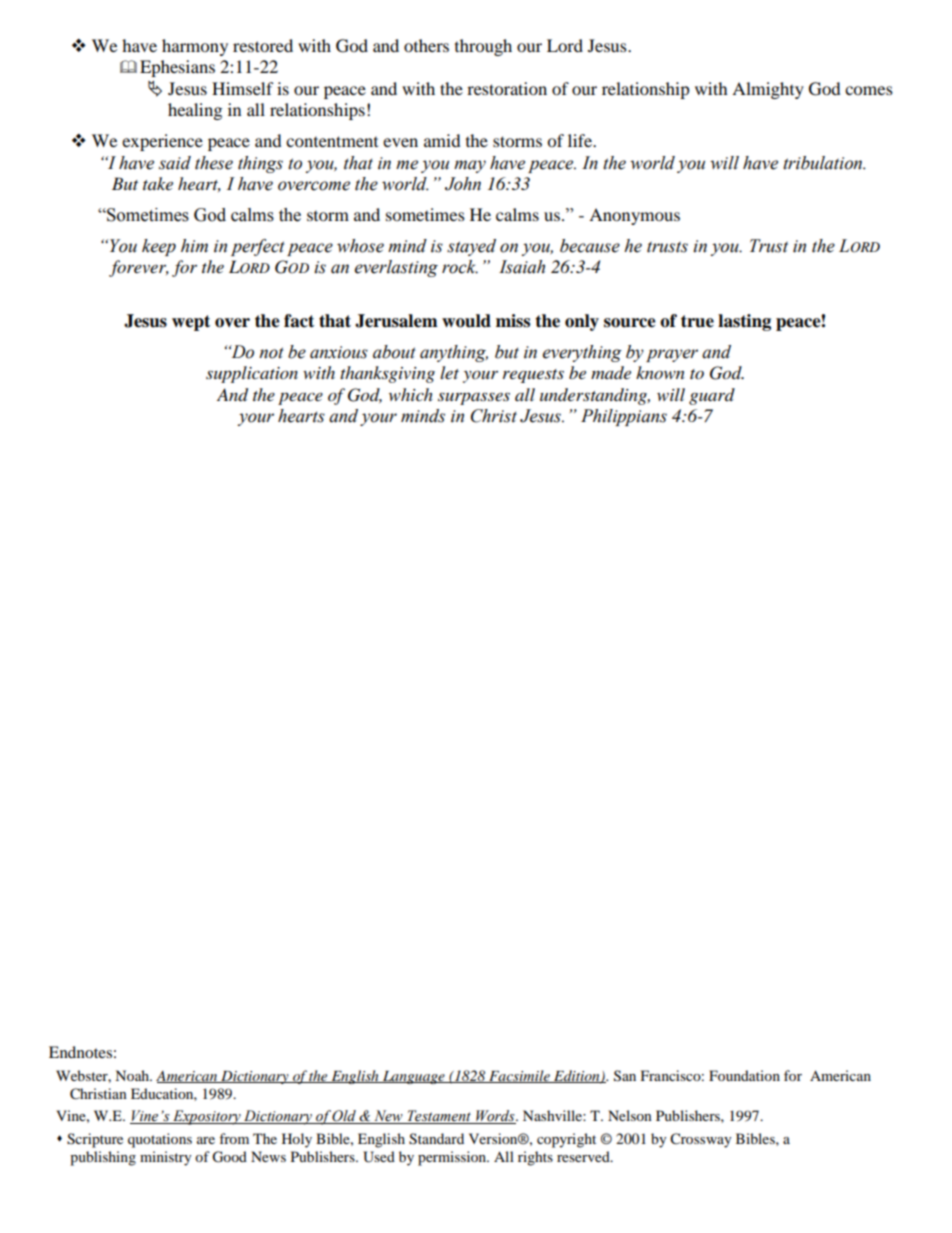 The image size is (952, 1233). Describe the element at coordinates (768, 90) in the document. I see `Almighty` at that location.
